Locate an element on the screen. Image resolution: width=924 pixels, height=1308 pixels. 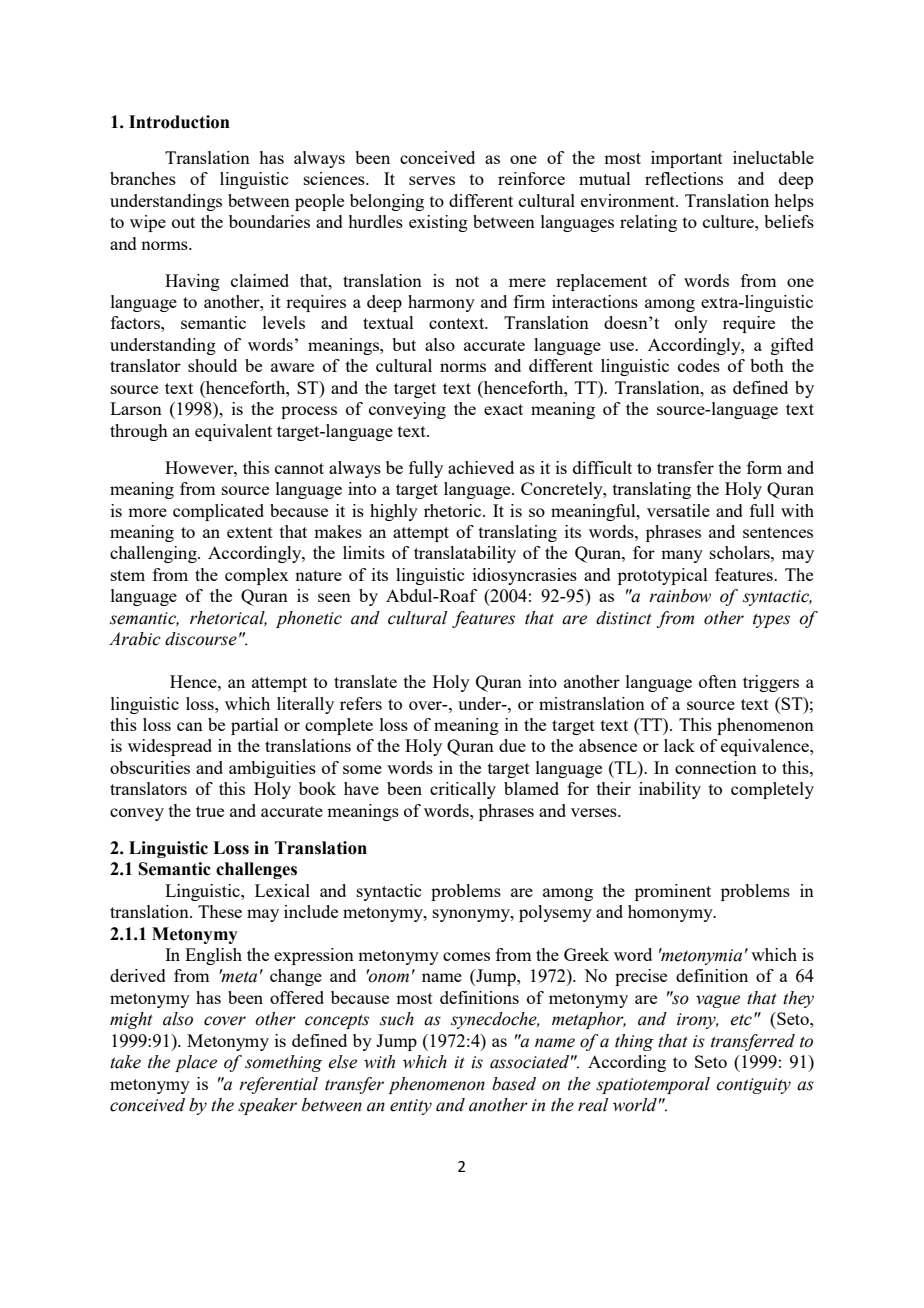
idiosyncrasies is located at coordinates (525, 576).
